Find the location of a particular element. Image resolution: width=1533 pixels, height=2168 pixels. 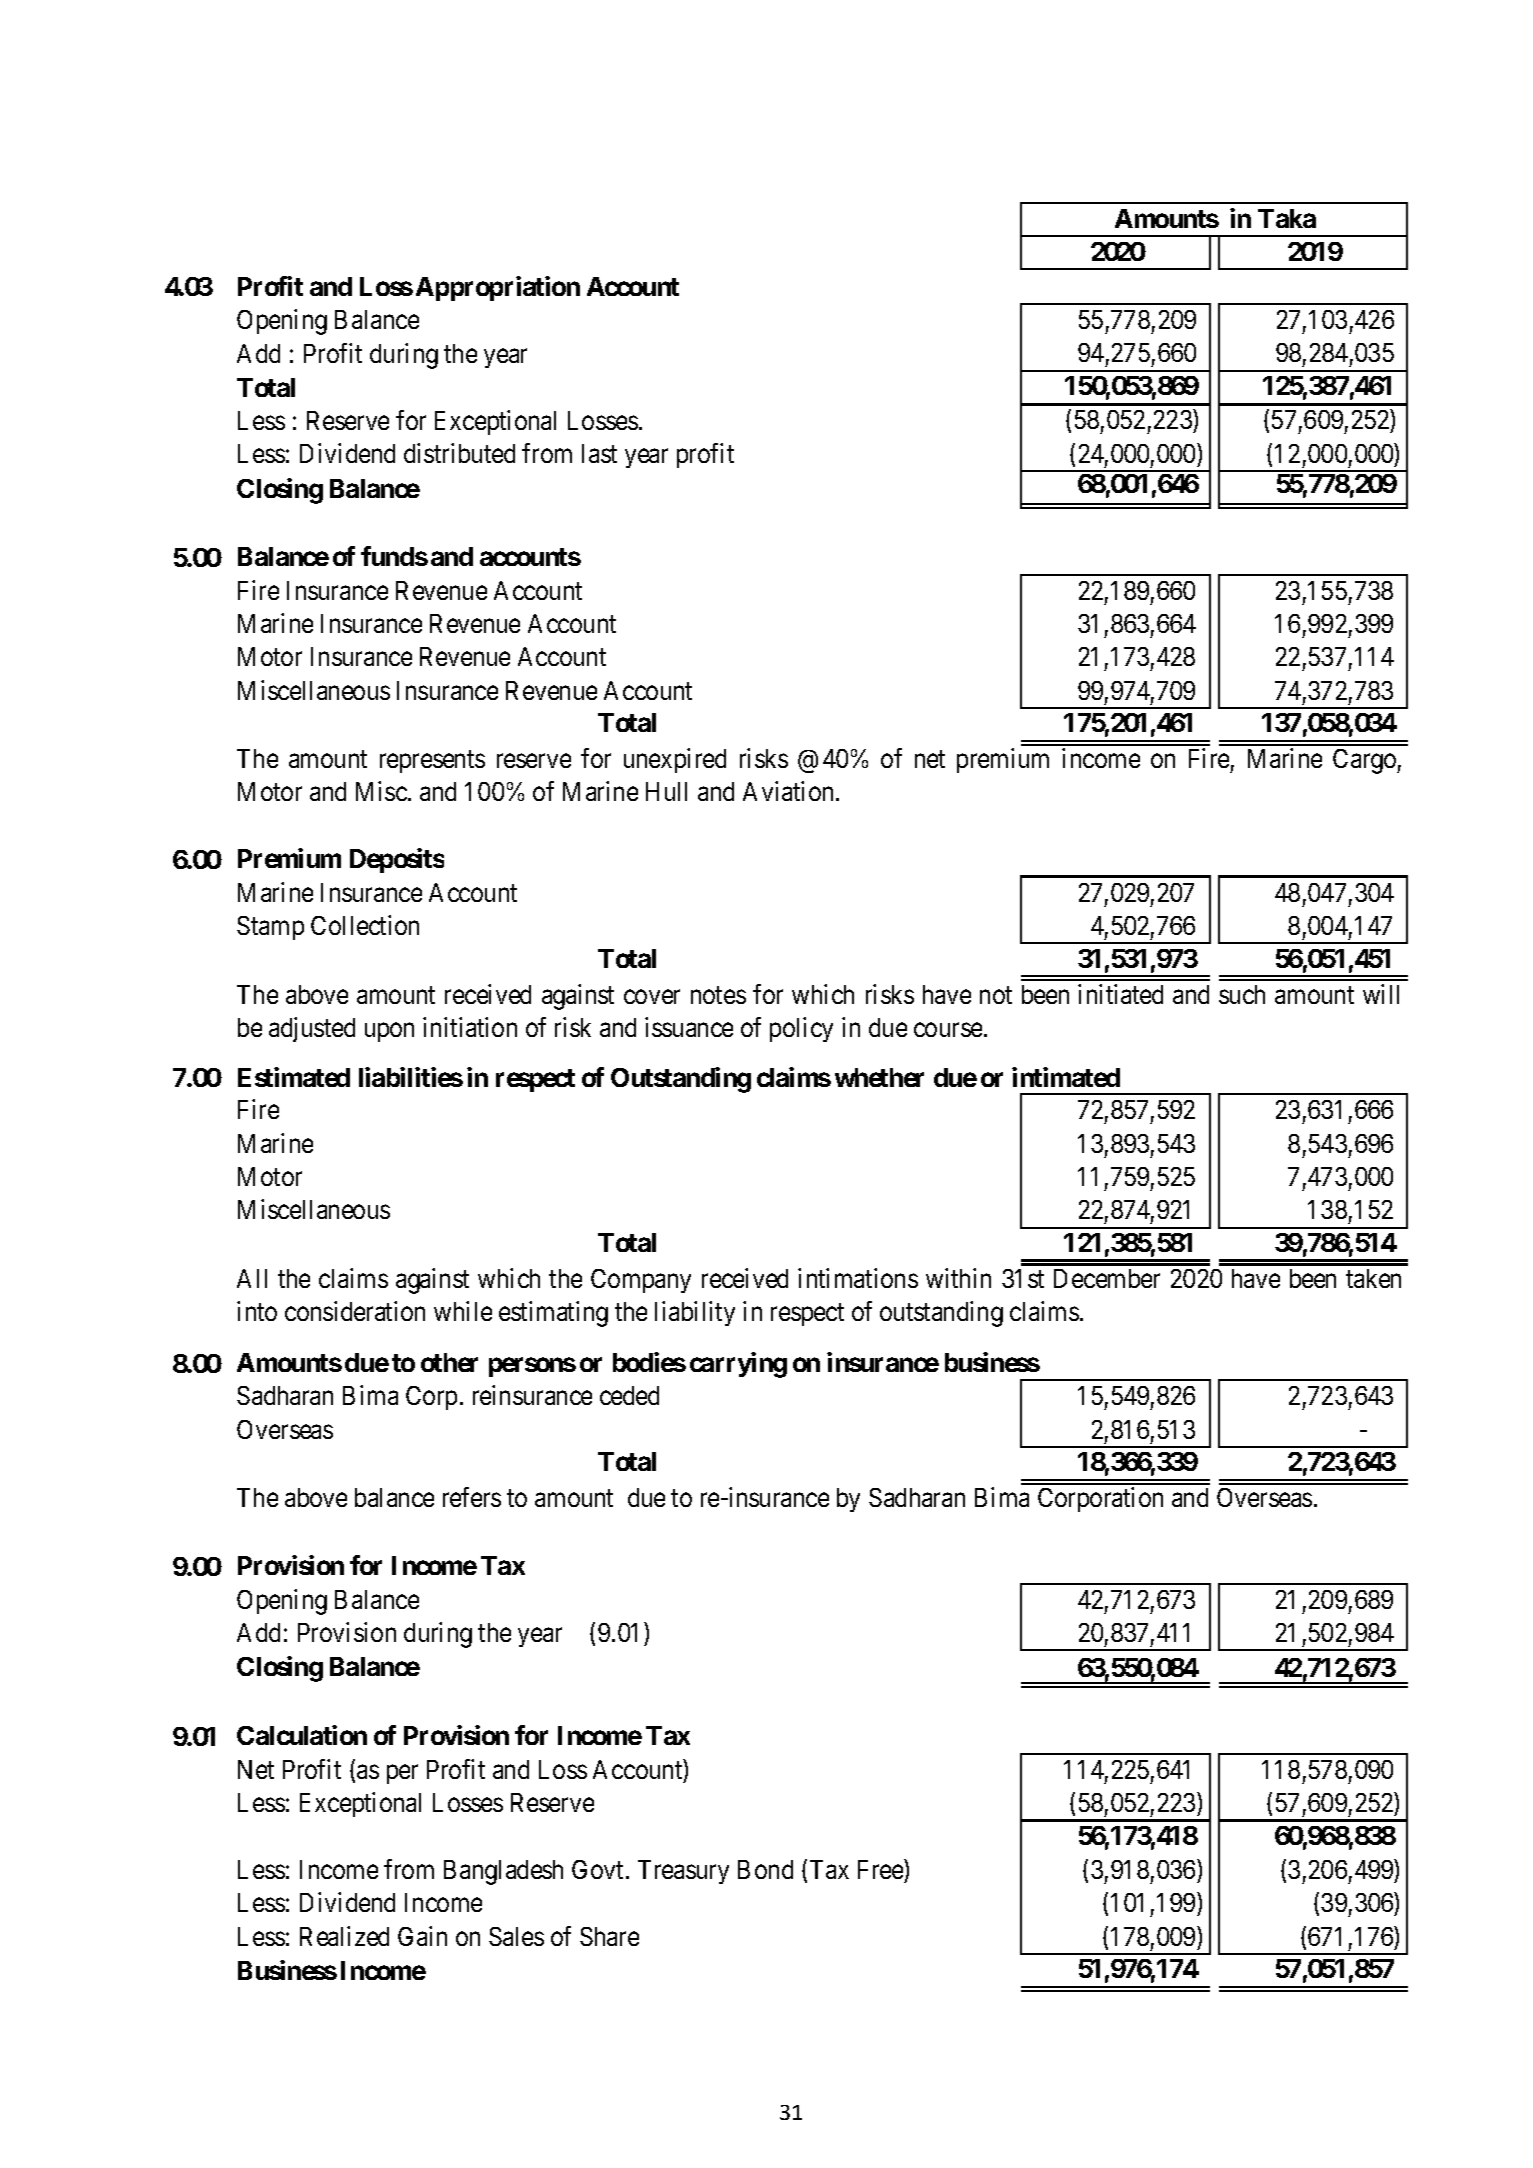

such is located at coordinates (1242, 994).
